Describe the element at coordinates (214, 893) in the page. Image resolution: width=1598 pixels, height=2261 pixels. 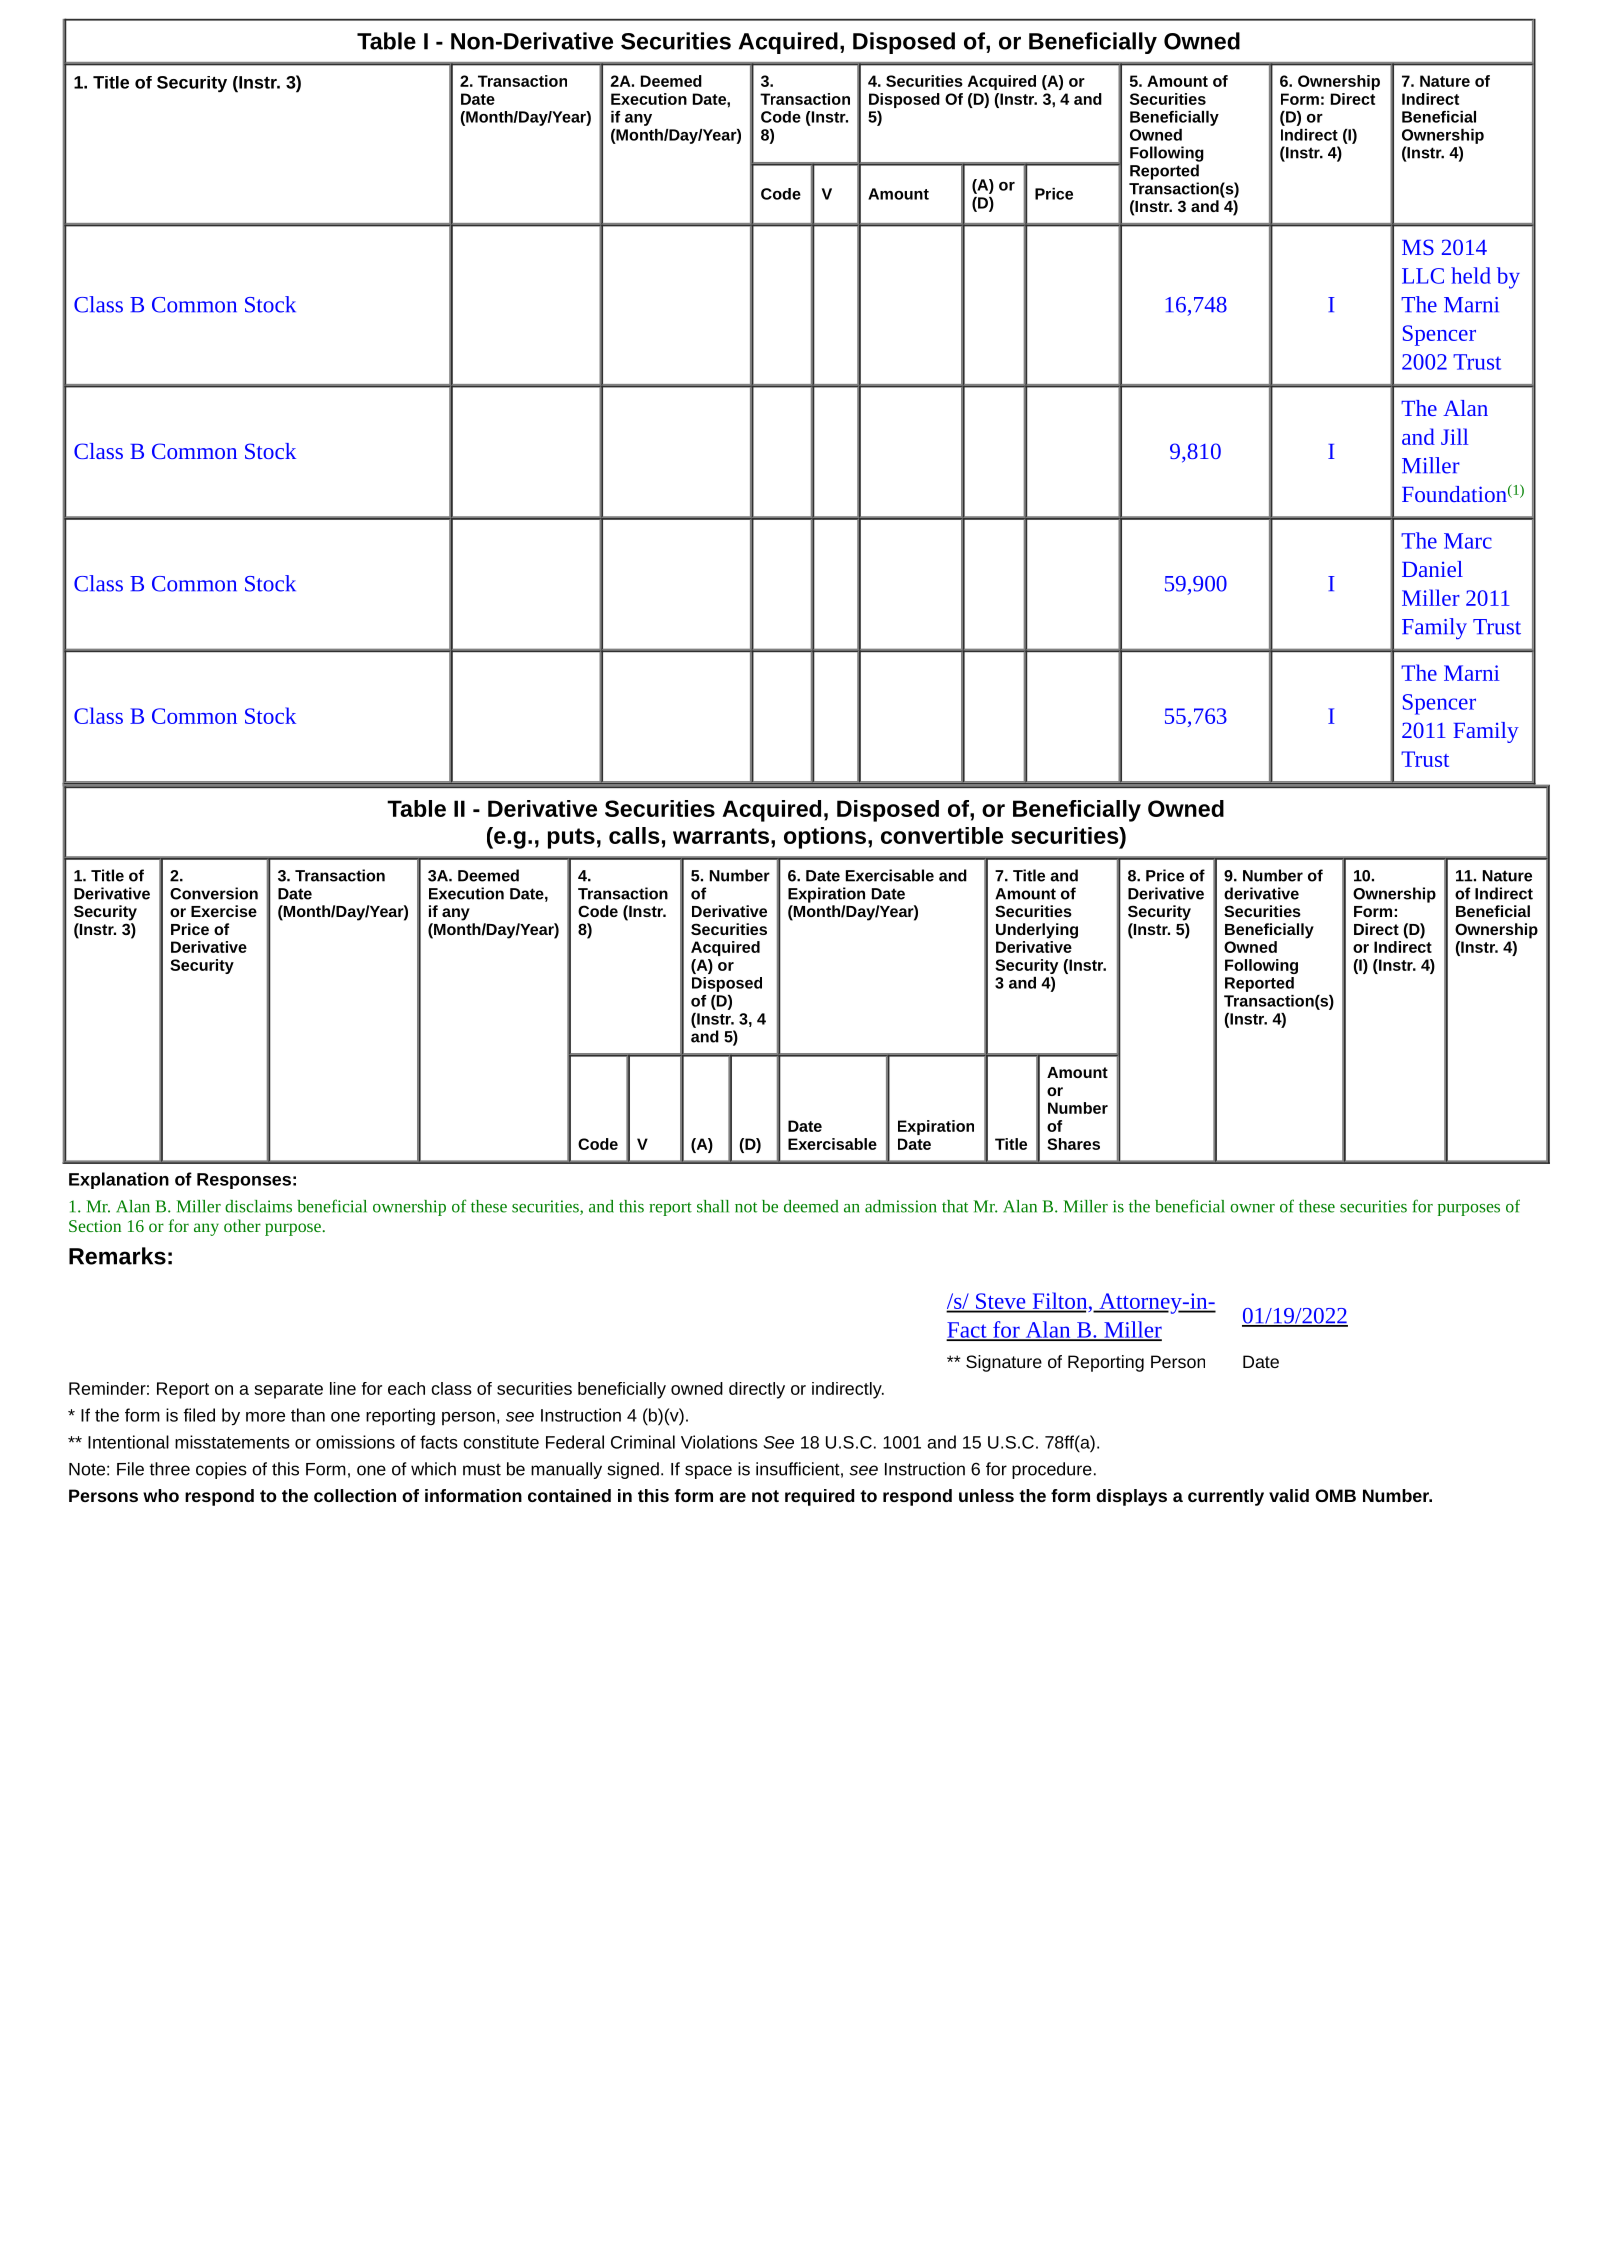
I see `Conversion` at that location.
